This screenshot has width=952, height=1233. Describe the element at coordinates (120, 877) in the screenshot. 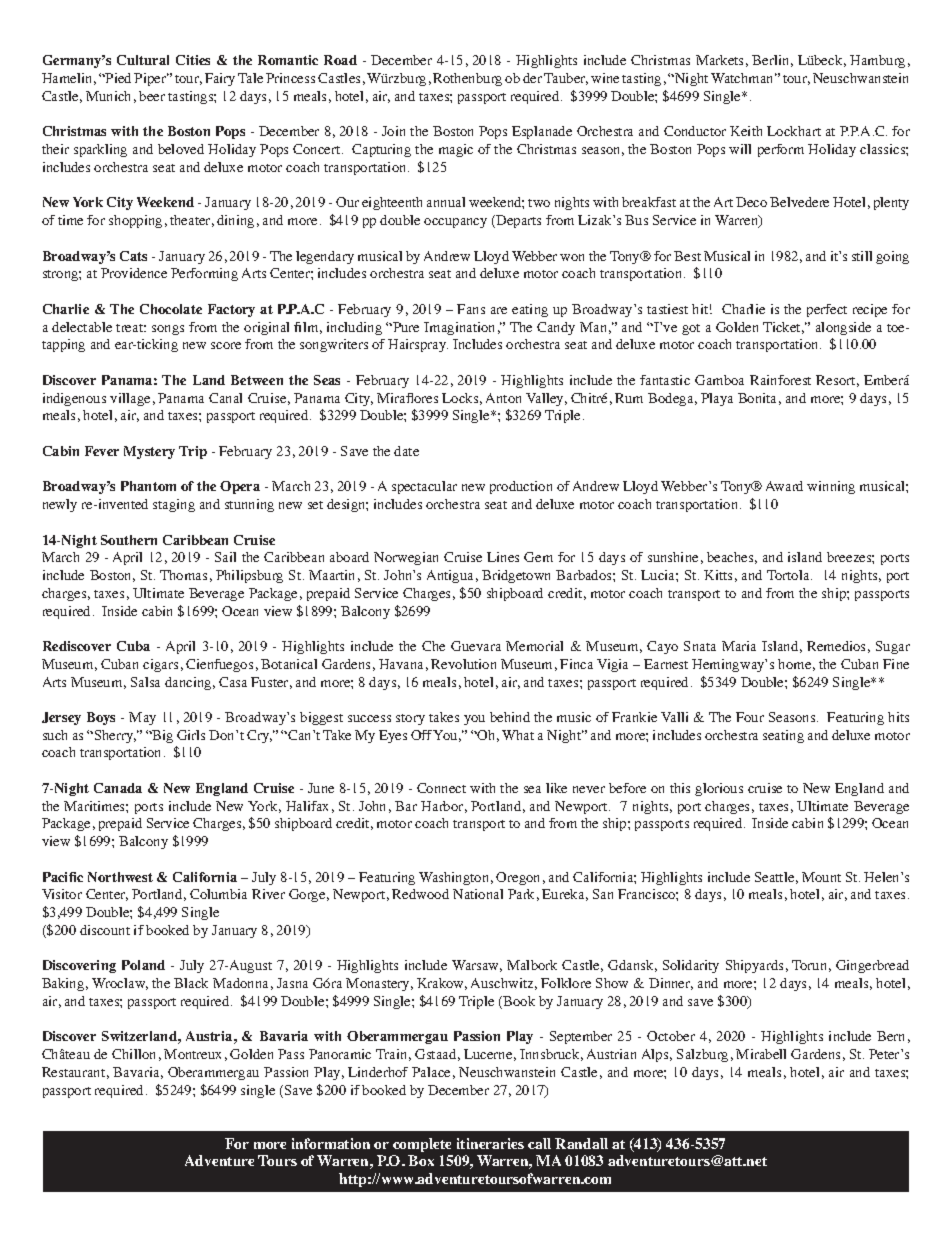

I see `Northwest` at that location.
